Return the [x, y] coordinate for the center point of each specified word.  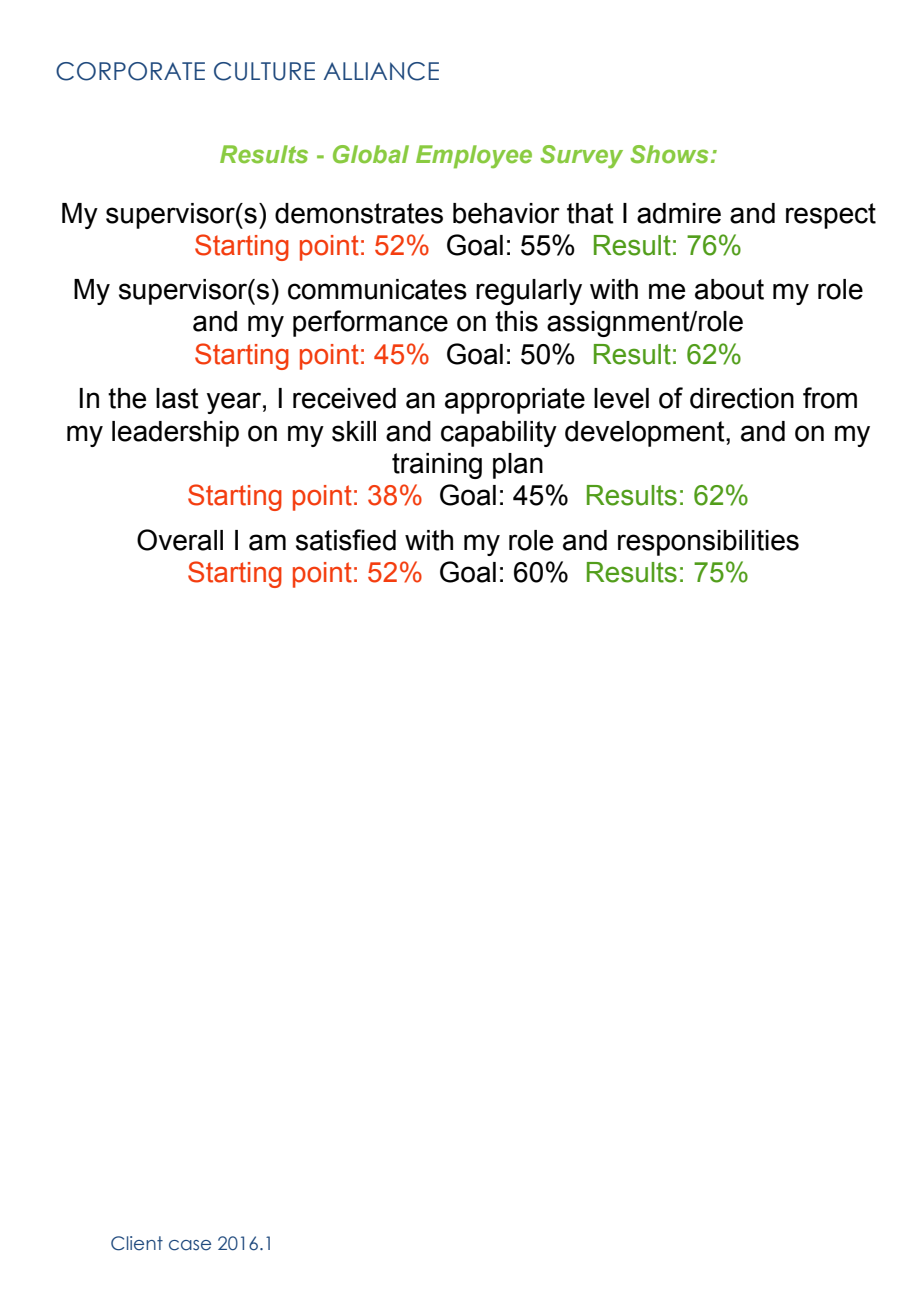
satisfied [346, 540]
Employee [474, 157]
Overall [180, 540]
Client [137, 1243]
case [190, 1245]
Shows [669, 154]
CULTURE [264, 71]
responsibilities [708, 543]
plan [518, 466]
